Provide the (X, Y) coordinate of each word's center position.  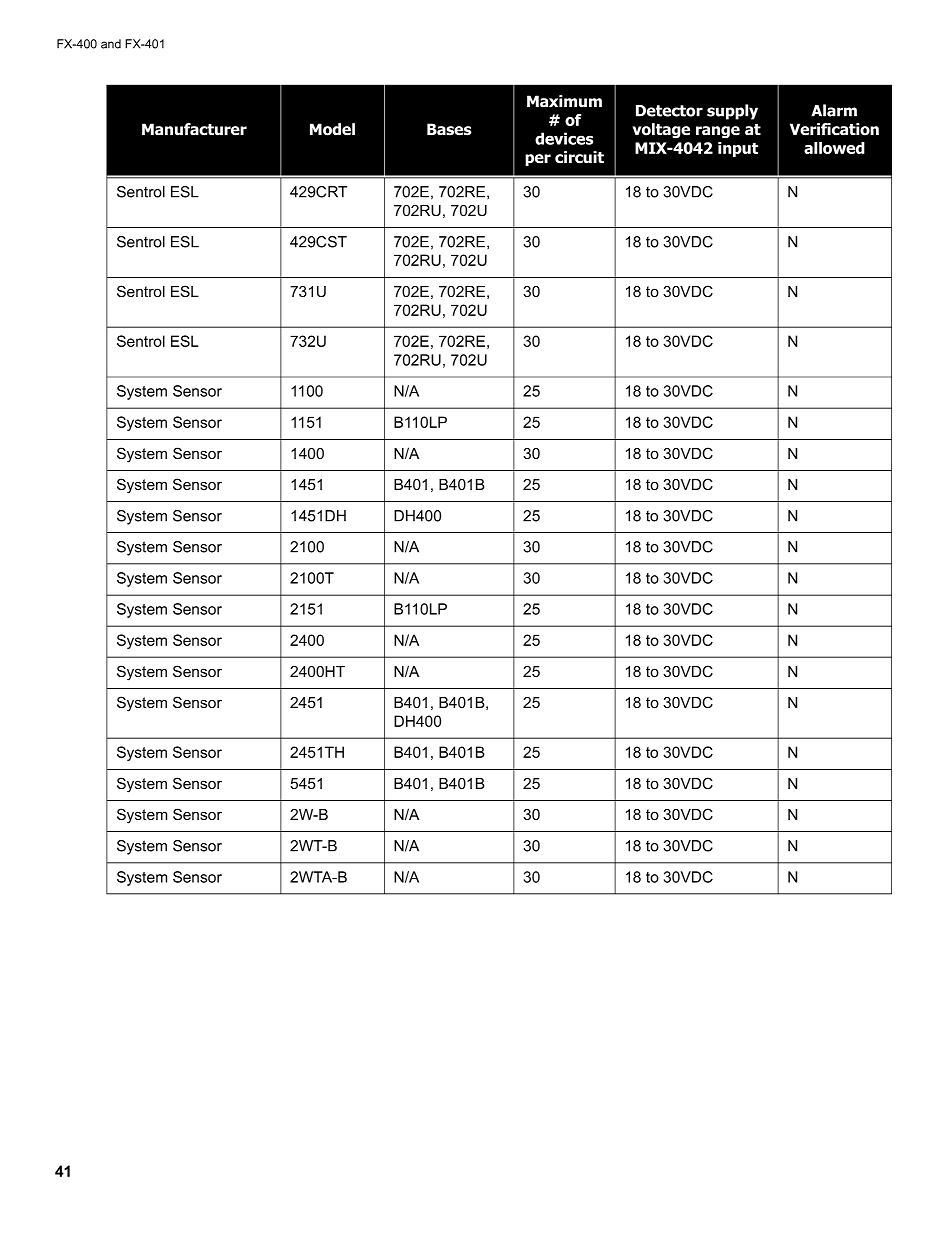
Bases (449, 129)
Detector (669, 111)
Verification (834, 129)
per (538, 160)
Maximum (564, 101)
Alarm (834, 110)
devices (564, 138)
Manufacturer (194, 129)
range (718, 132)
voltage (661, 131)
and (111, 44)
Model (332, 129)
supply (732, 112)
